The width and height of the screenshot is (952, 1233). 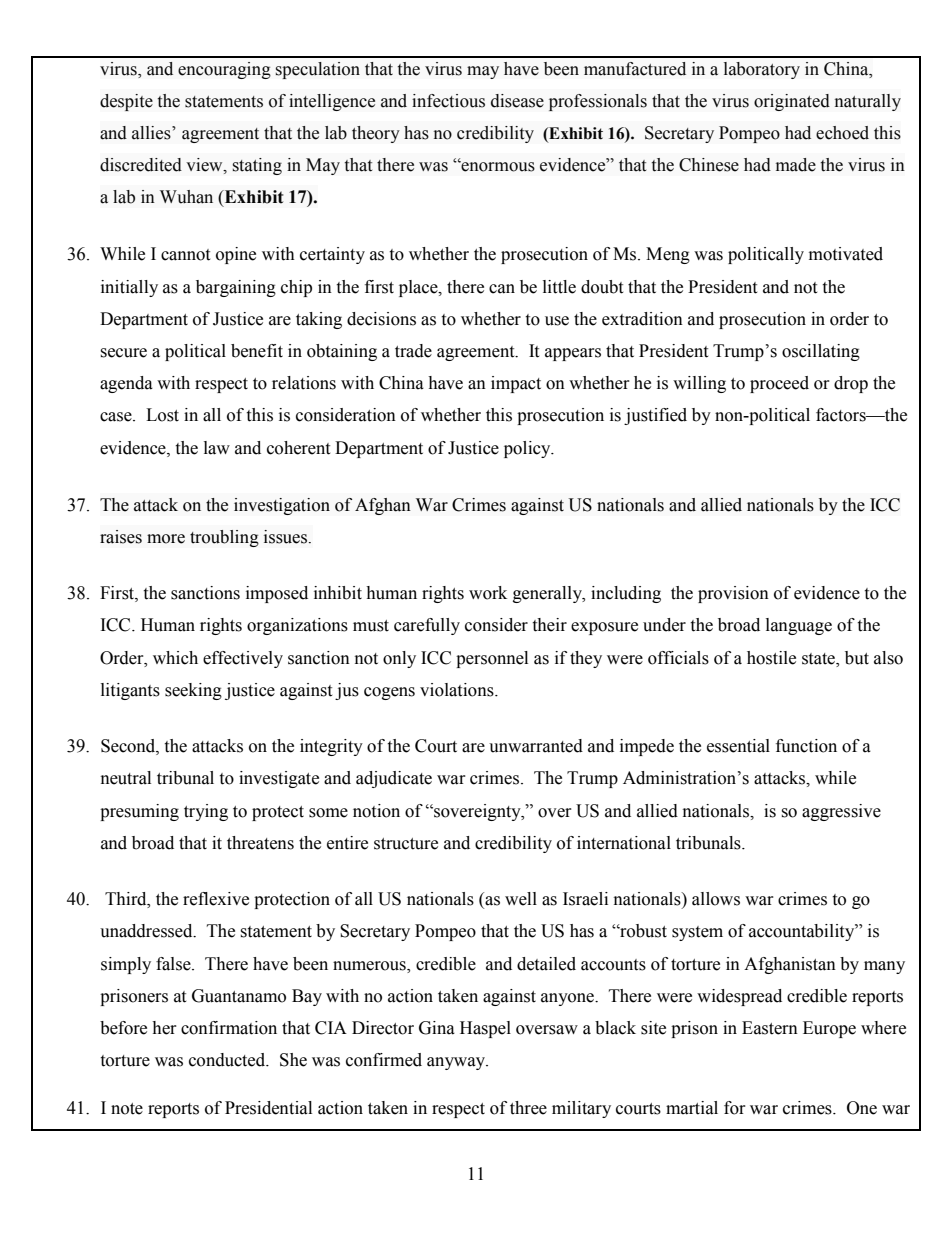 What do you see at coordinates (779, 384) in the screenshot?
I see `proceed` at bounding box center [779, 384].
